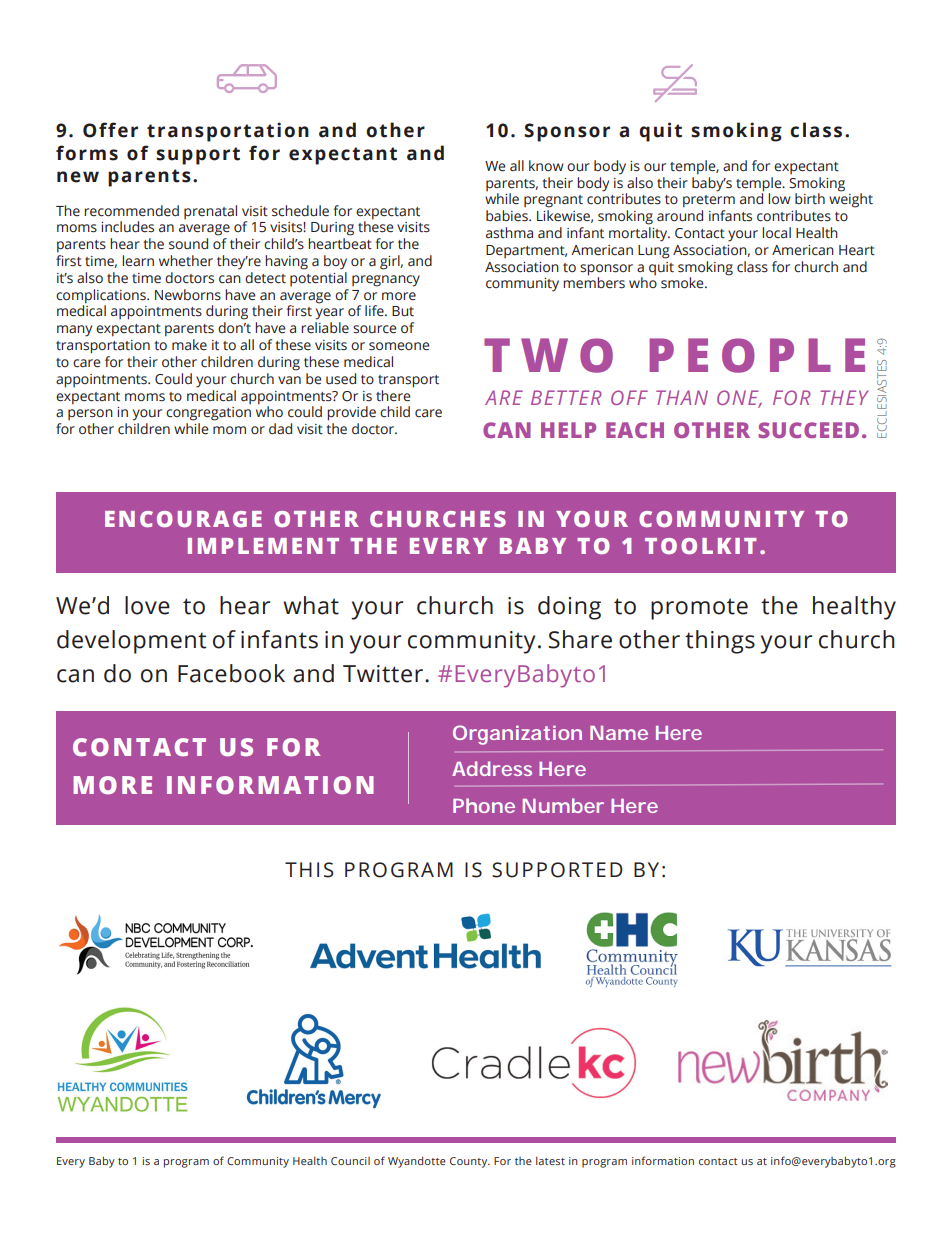 The image size is (952, 1233). Describe the element at coordinates (384, 674) in the document. I see `Twitter` at that location.
